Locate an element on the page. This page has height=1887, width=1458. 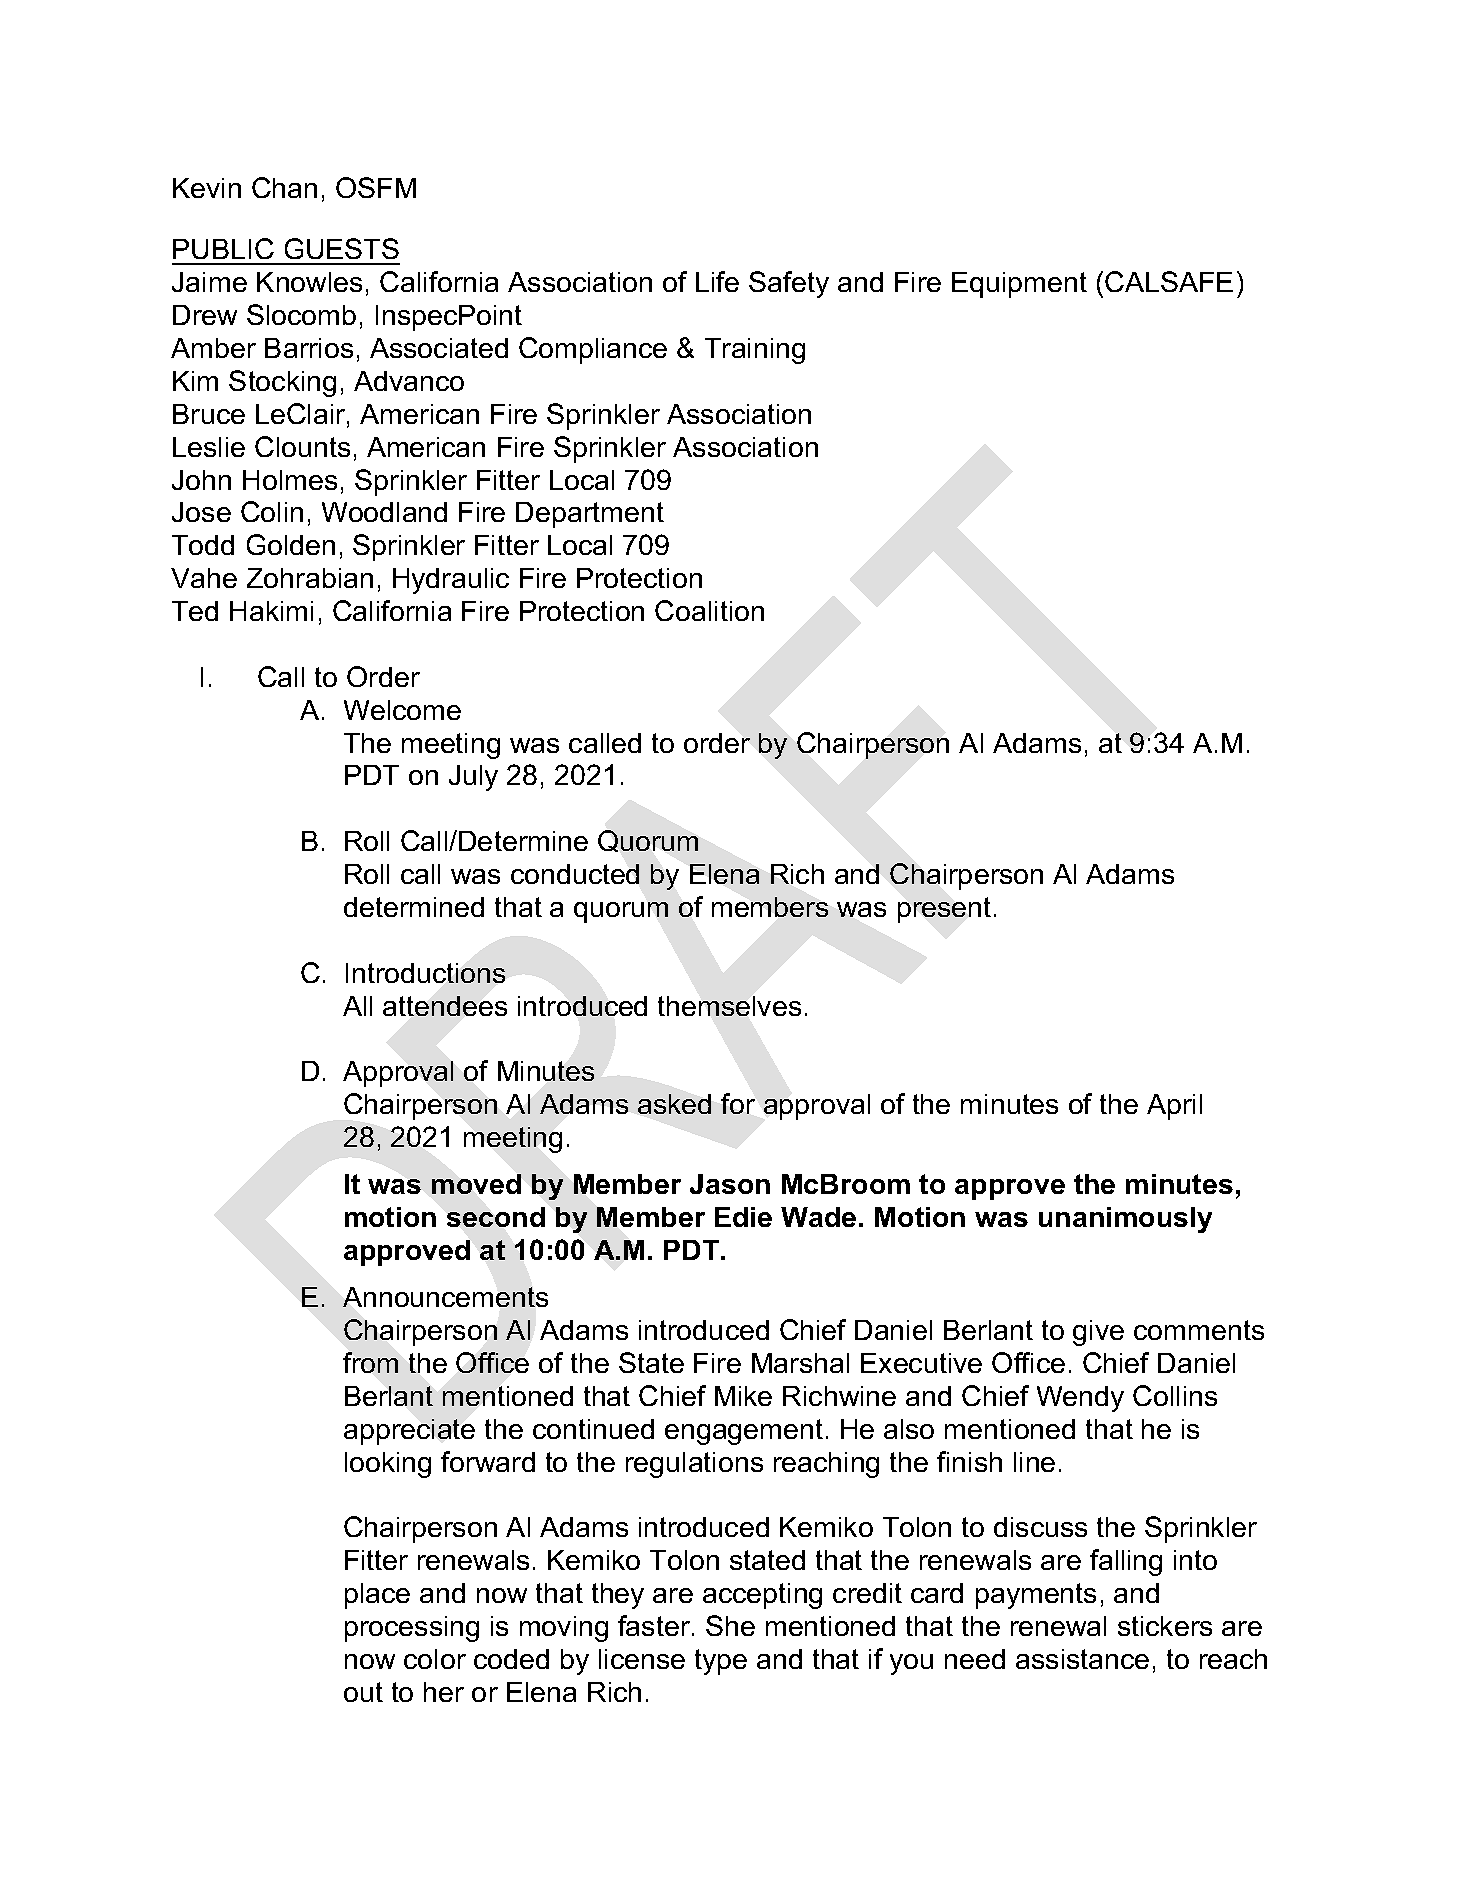
Equipment is located at coordinates (1019, 285).
